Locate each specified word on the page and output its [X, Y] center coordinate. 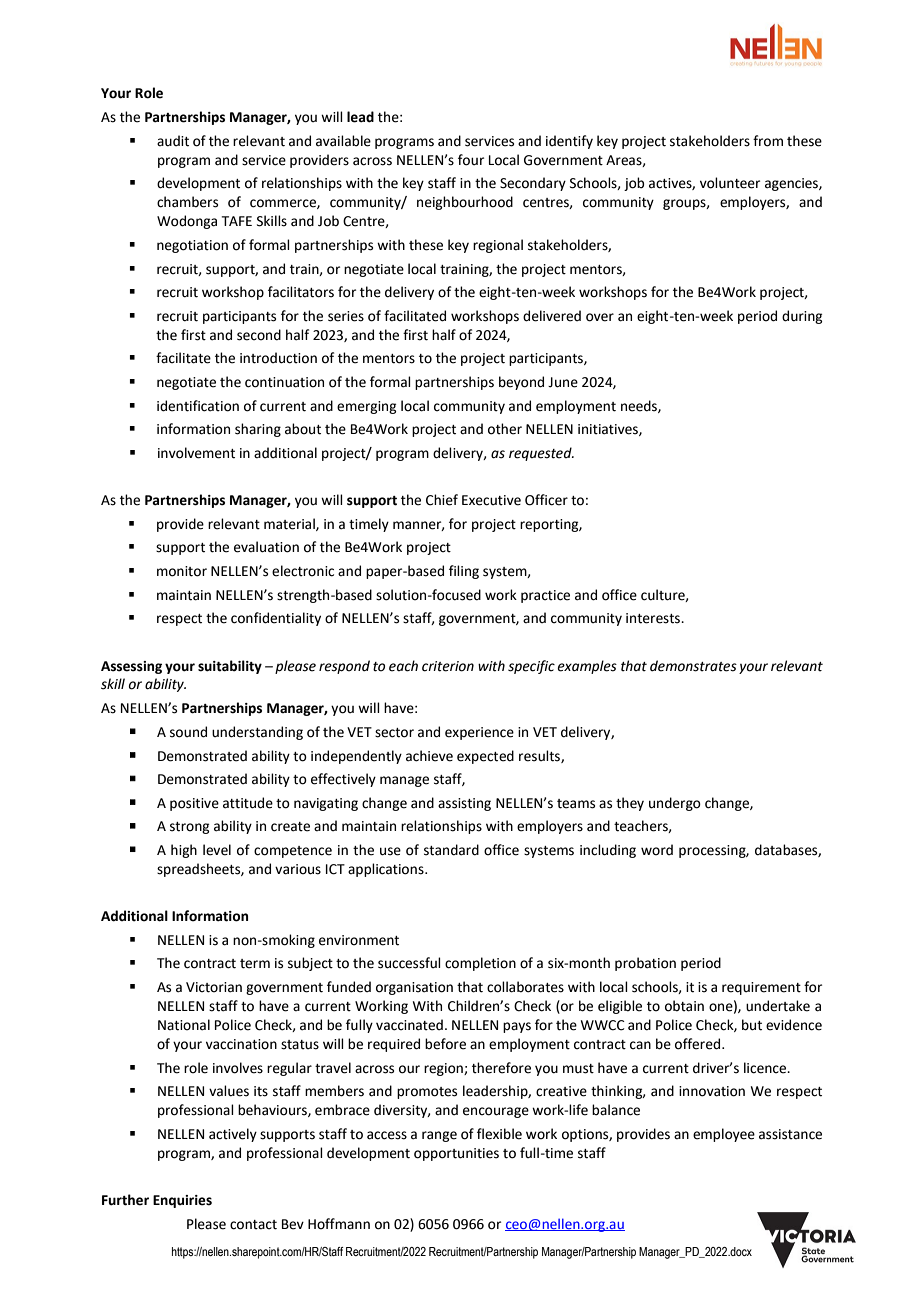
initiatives [609, 430]
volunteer [730, 183]
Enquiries [182, 1201]
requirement [761, 988]
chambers [187, 202]
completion [480, 964]
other [505, 429]
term [255, 964]
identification [198, 406]
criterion [448, 666]
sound [188, 732]
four [471, 160]
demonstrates [693, 666]
